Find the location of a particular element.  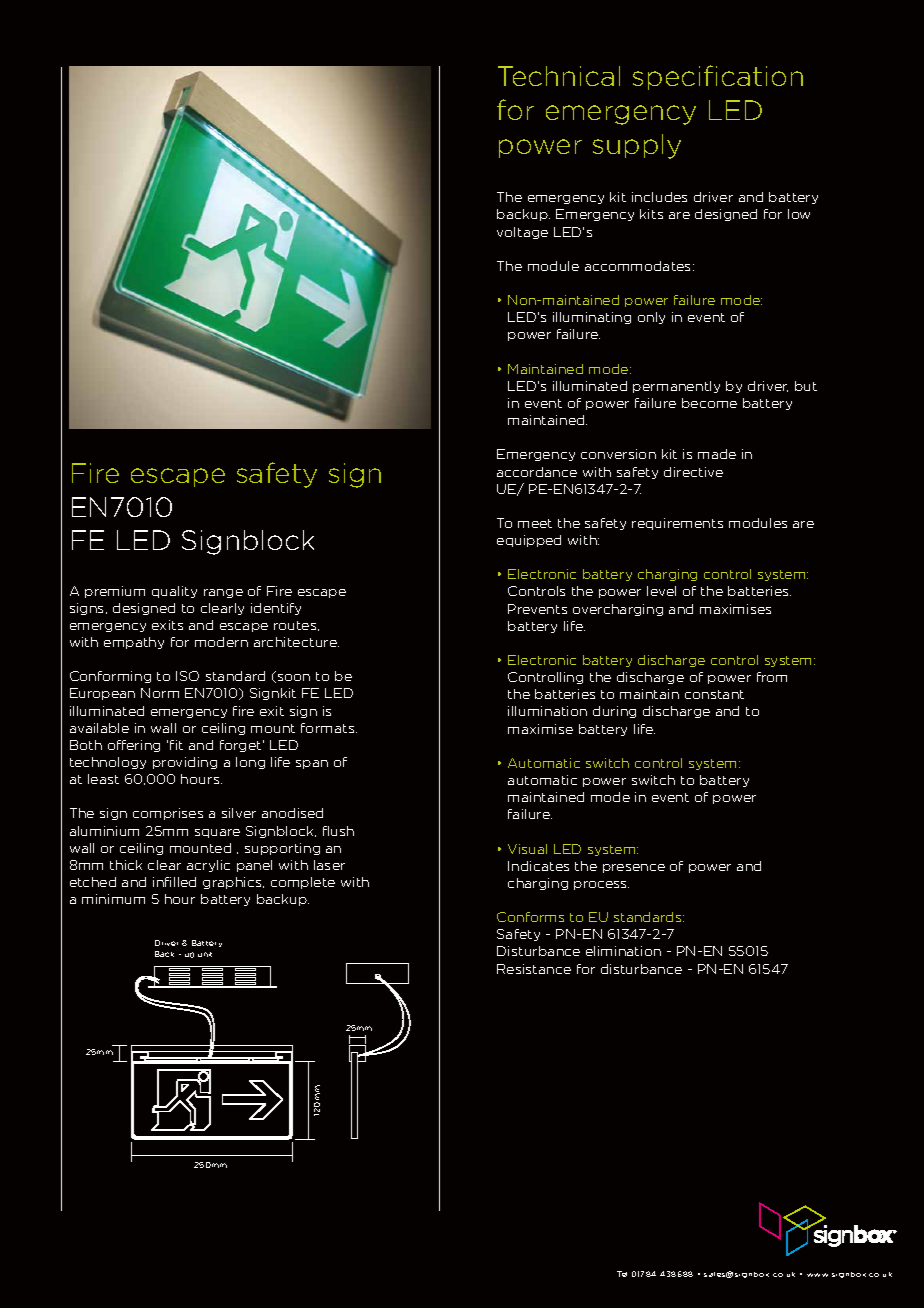

become is located at coordinates (709, 403).
